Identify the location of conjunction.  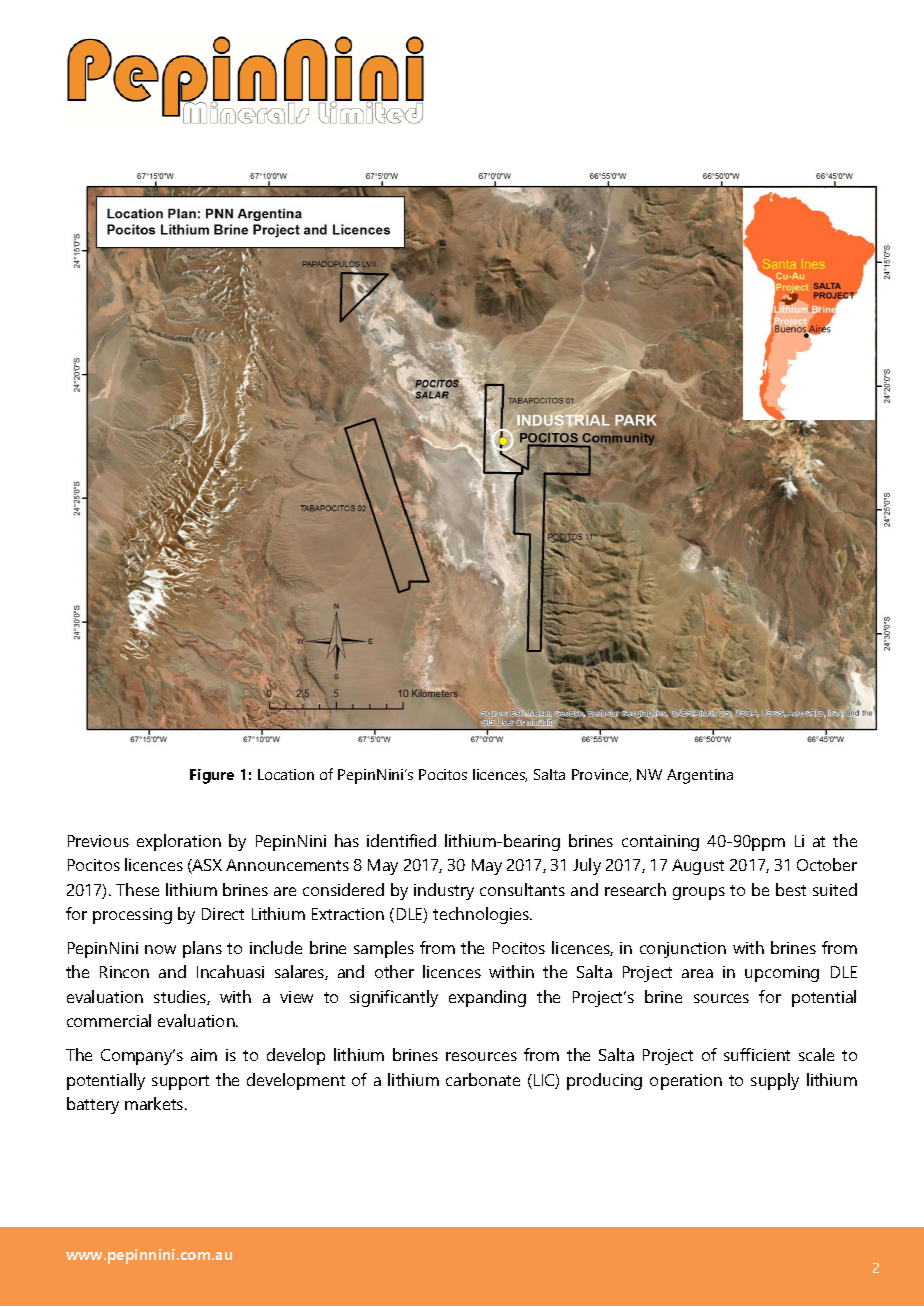
(683, 950).
